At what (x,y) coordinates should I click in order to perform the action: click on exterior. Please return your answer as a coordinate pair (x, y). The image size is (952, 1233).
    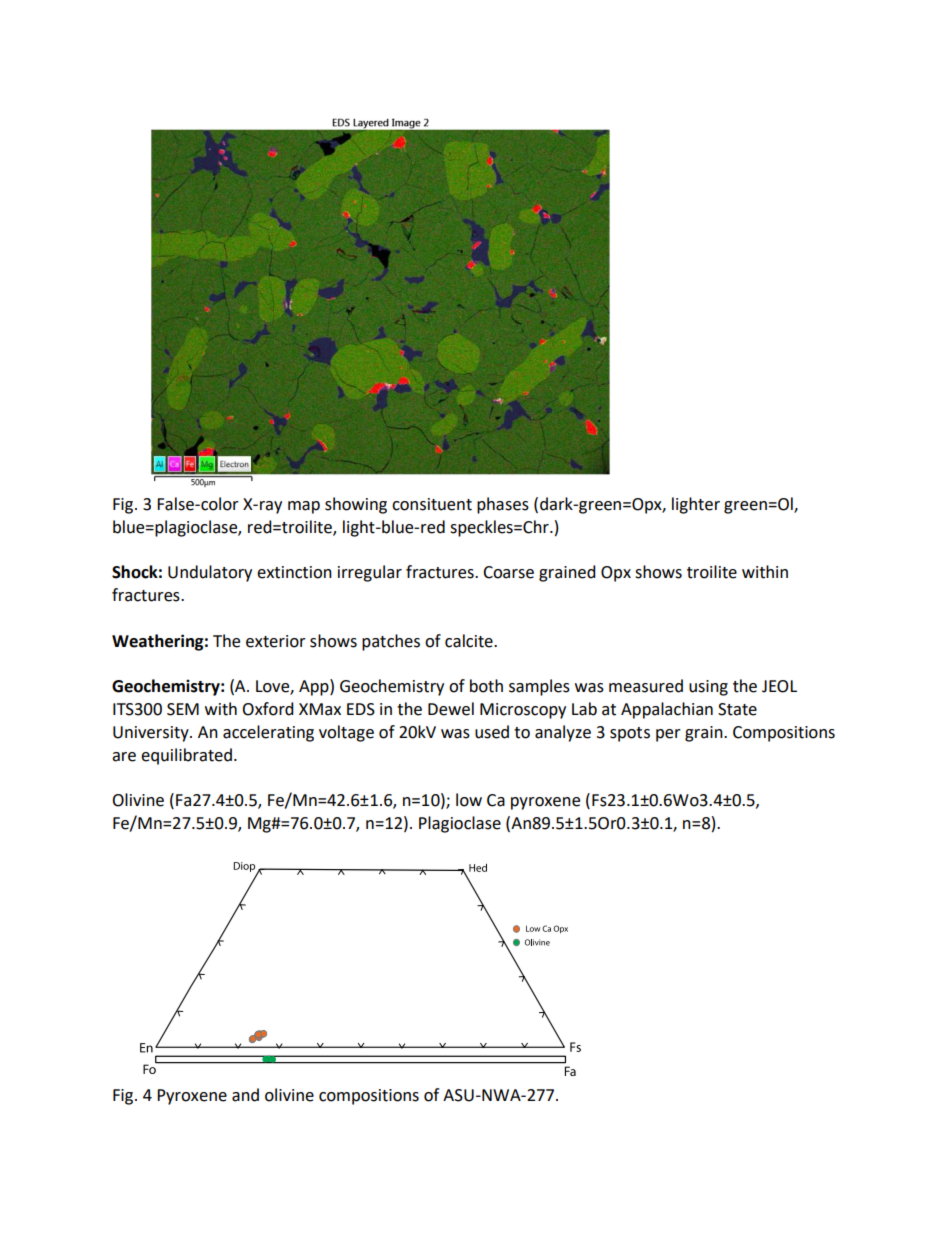
    Looking at the image, I should click on (276, 641).
